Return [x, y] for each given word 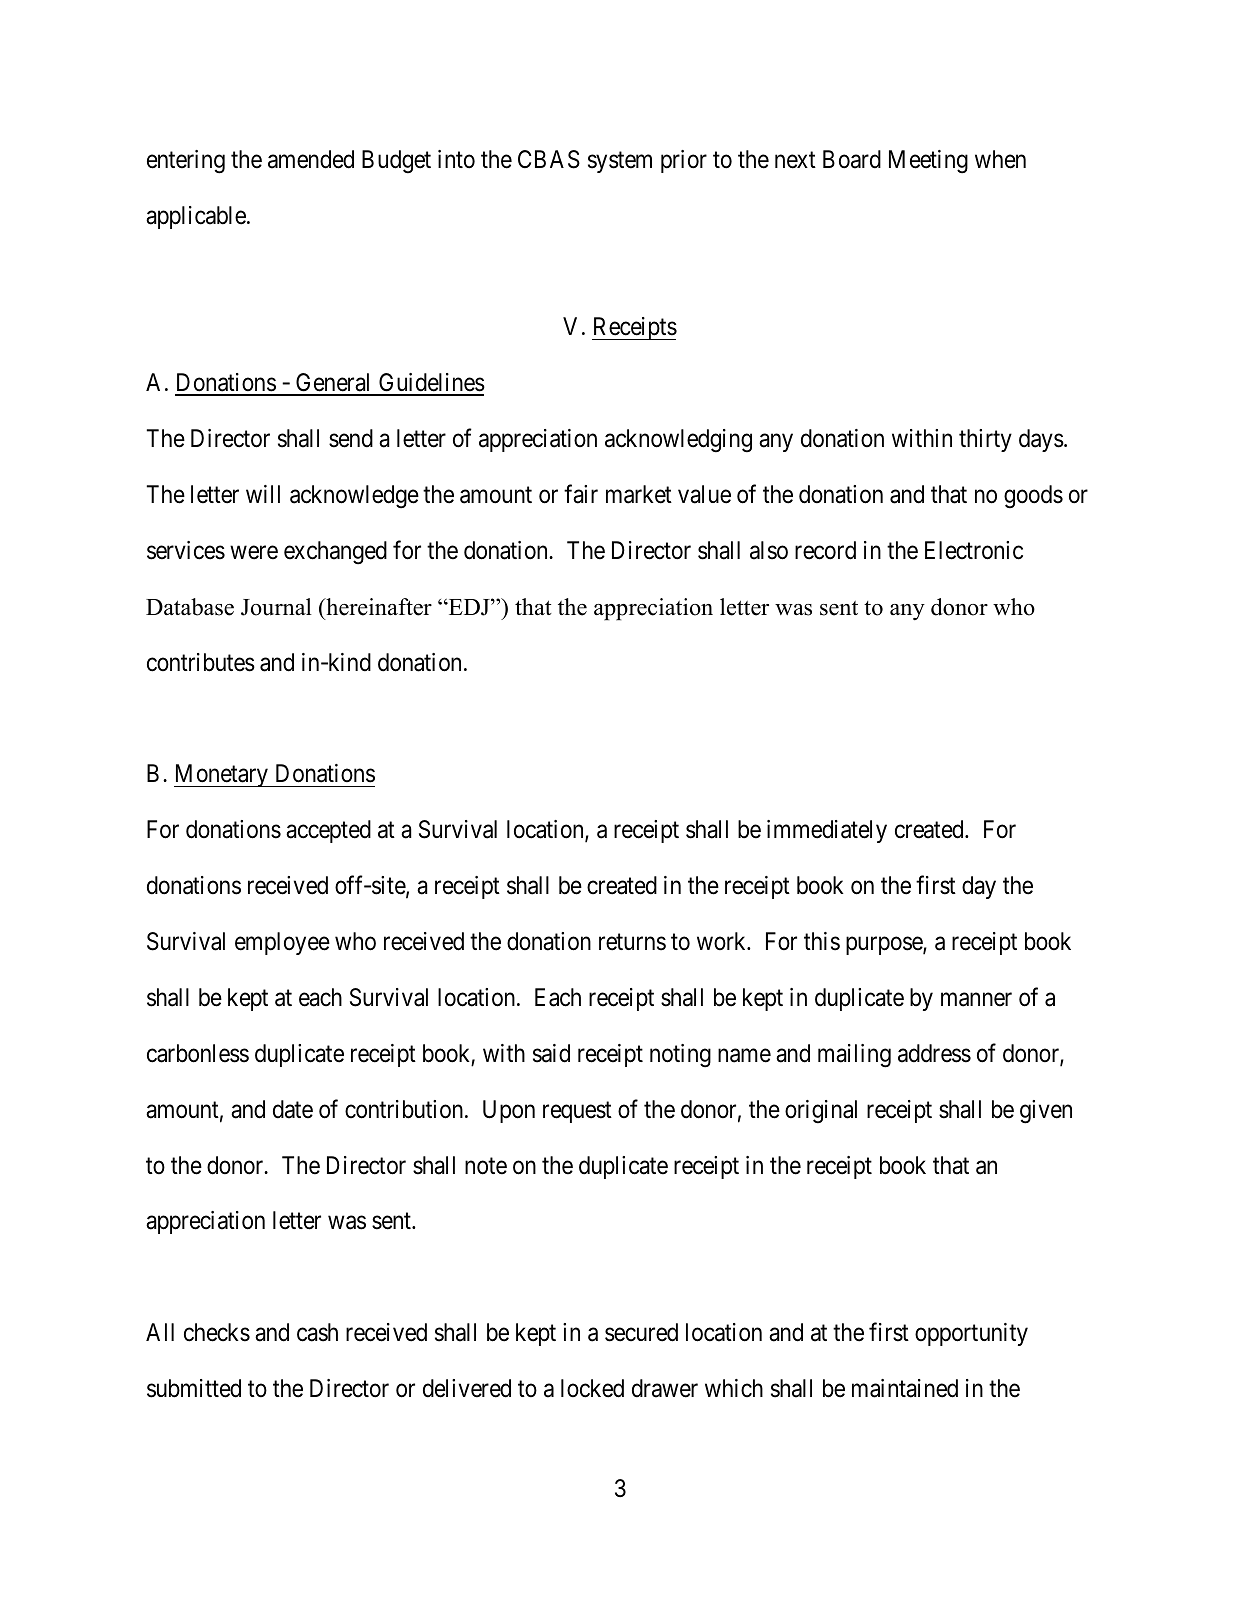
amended [311, 159]
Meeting [928, 162]
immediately [827, 831]
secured [641, 1332]
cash [317, 1332]
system [620, 162]
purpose [885, 946]
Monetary [222, 775]
